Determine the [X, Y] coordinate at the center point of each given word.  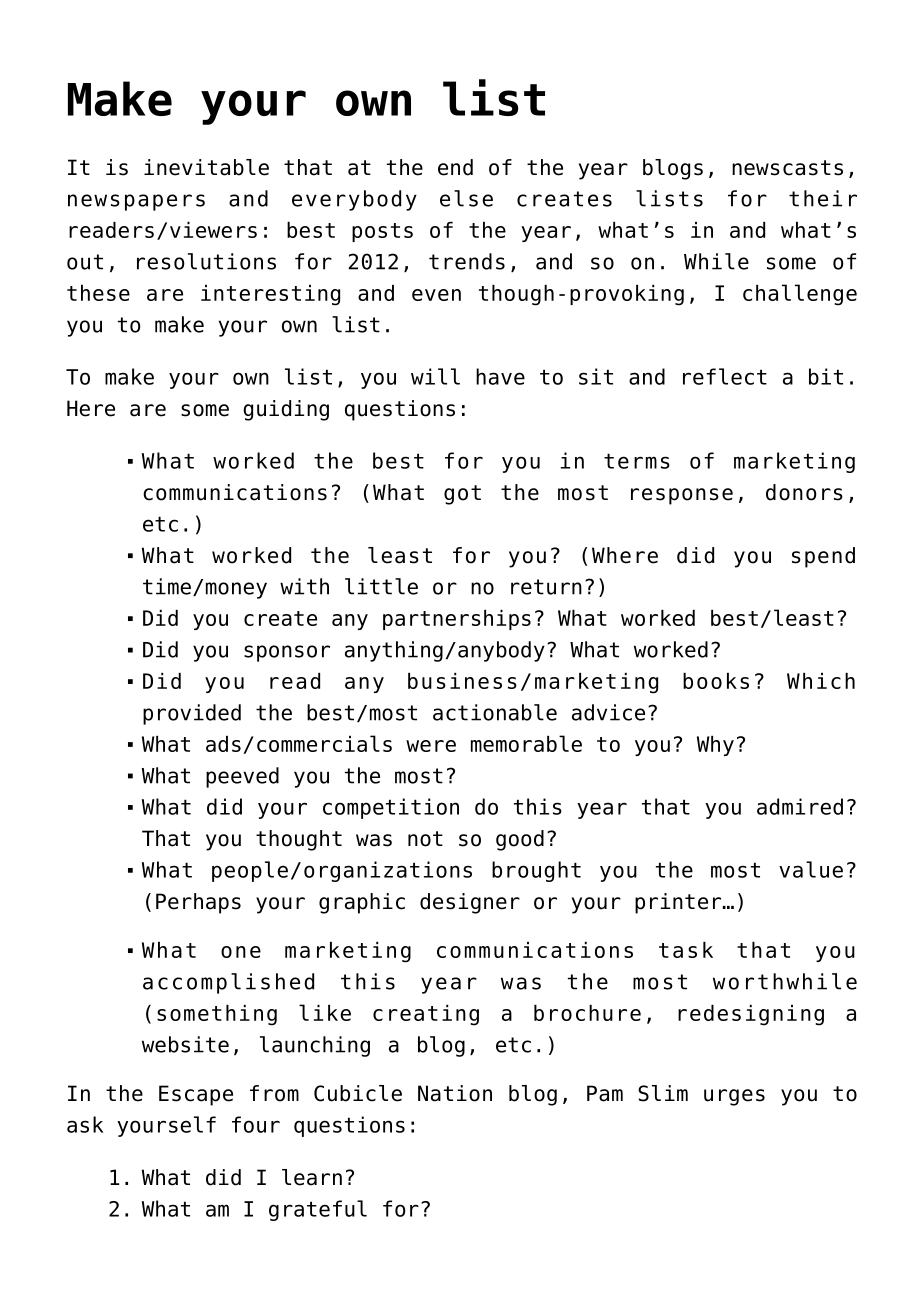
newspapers [136, 202]
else [466, 198]
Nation [455, 1093]
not [425, 839]
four [256, 1124]
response [682, 496]
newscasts [787, 168]
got [462, 495]
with [304, 586]
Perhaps [198, 903]
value [811, 869]
